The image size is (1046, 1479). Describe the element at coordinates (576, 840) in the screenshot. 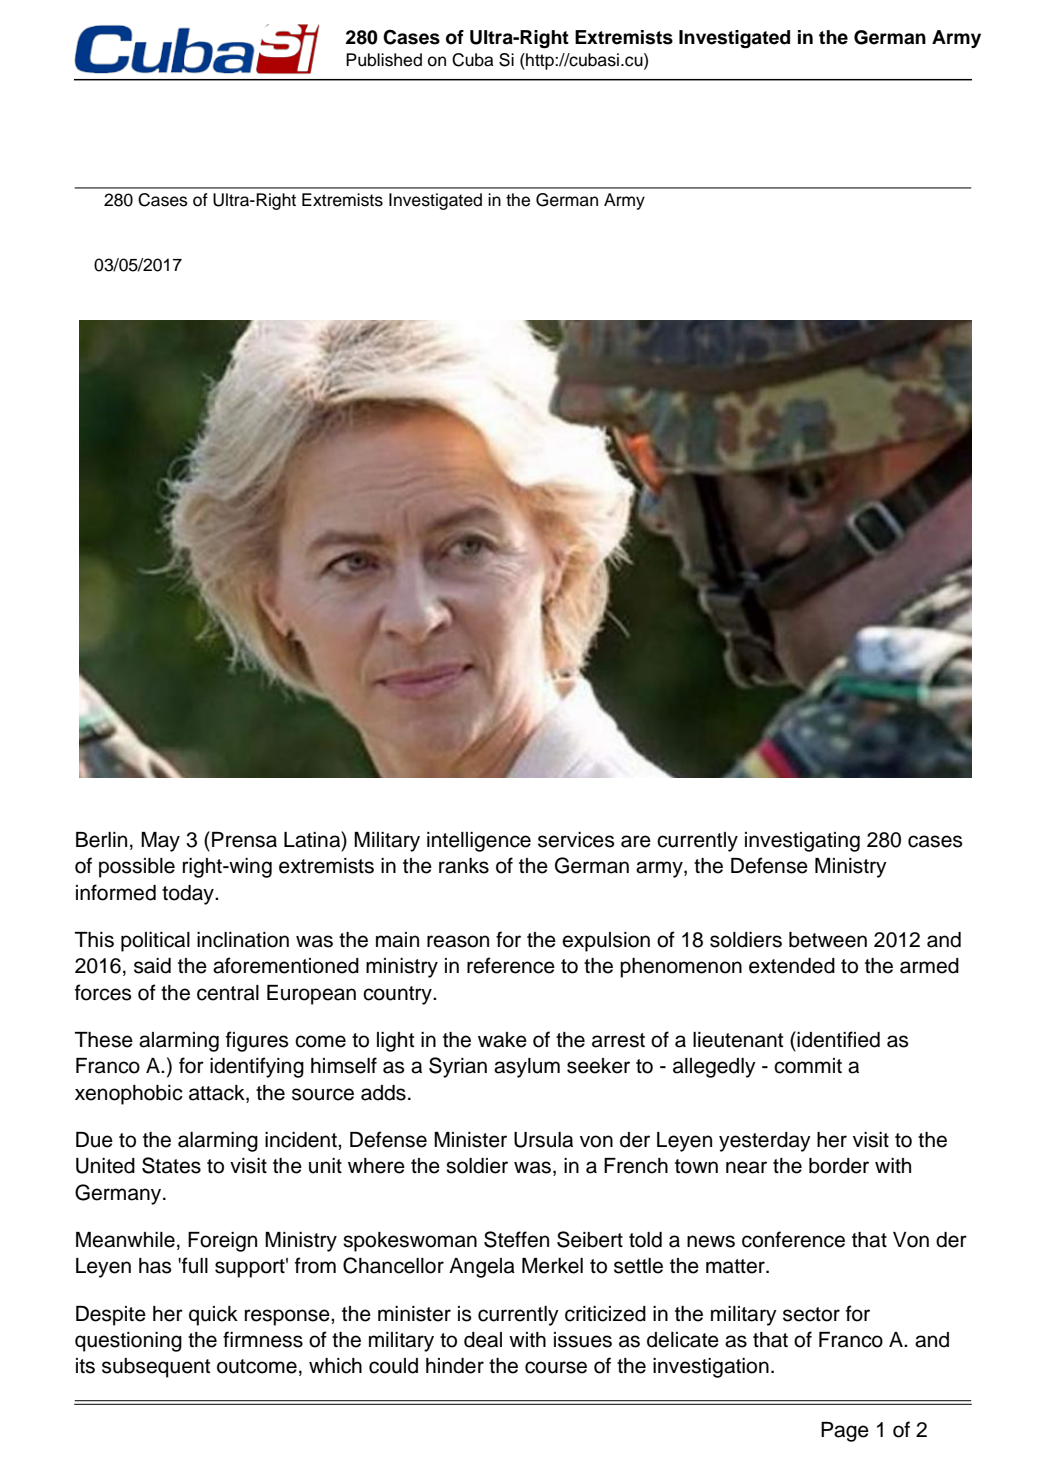

I see `services` at that location.
